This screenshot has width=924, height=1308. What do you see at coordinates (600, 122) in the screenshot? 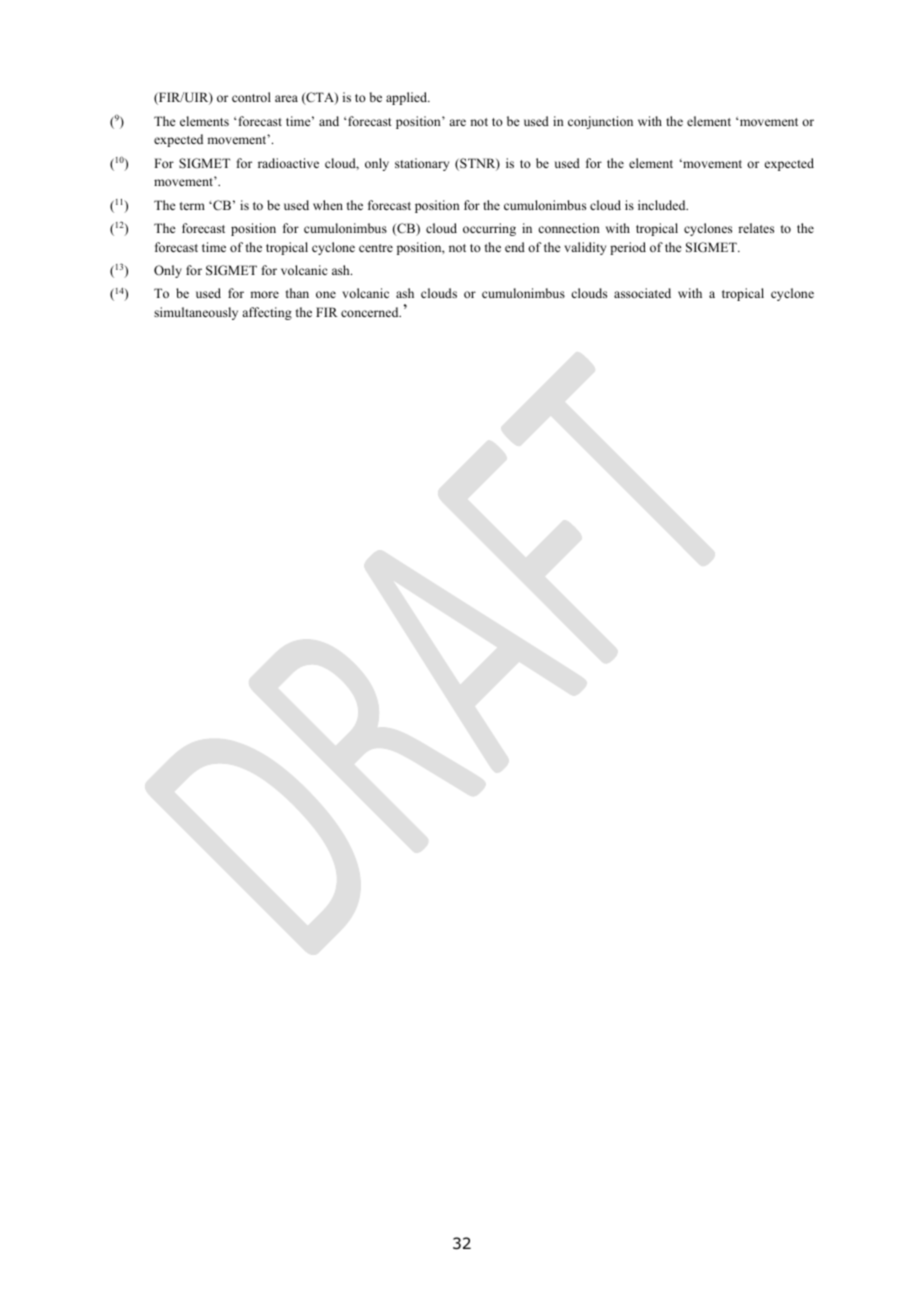
I see `conjunction` at bounding box center [600, 122].
